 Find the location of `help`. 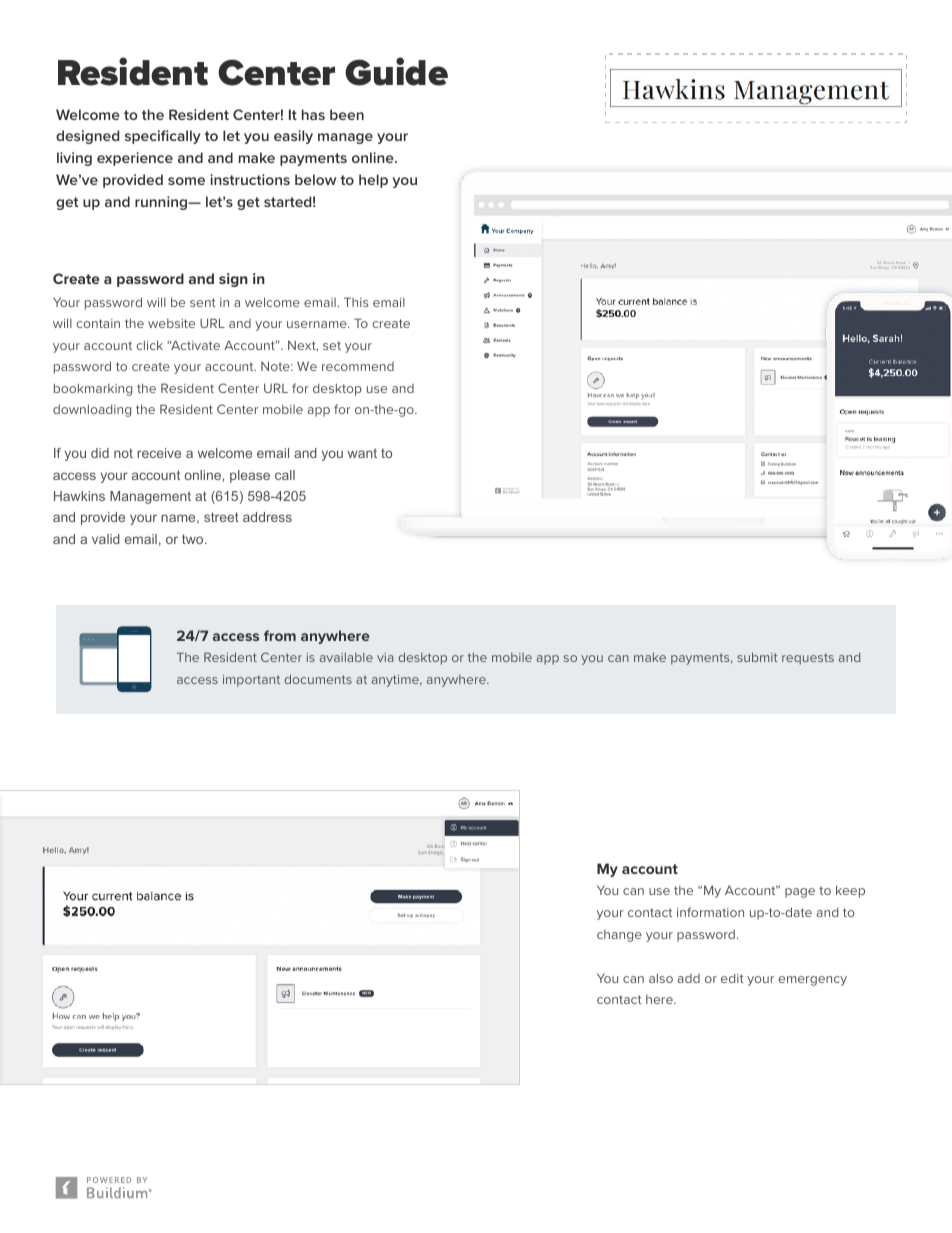

help is located at coordinates (373, 181).
